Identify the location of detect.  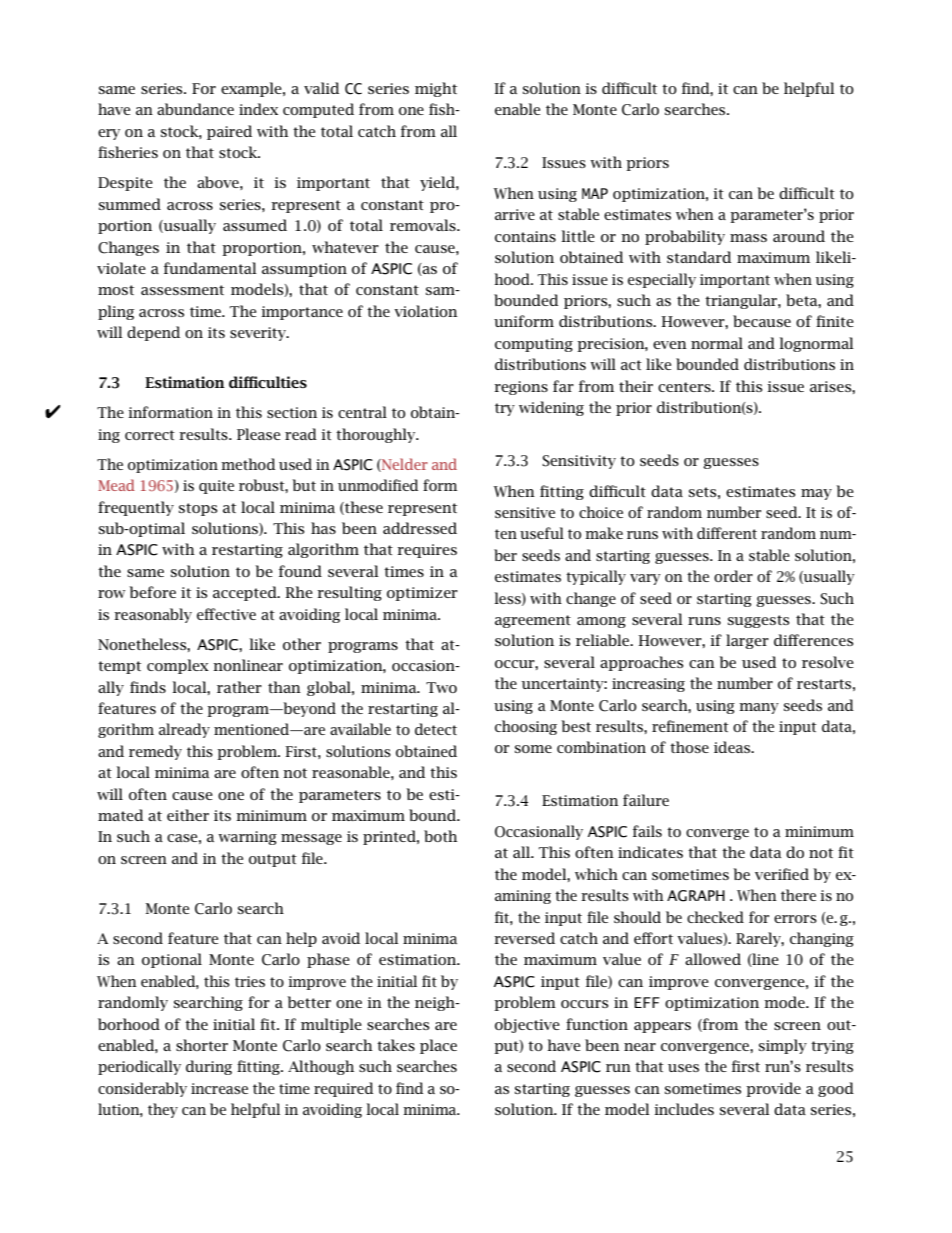
(436, 729).
